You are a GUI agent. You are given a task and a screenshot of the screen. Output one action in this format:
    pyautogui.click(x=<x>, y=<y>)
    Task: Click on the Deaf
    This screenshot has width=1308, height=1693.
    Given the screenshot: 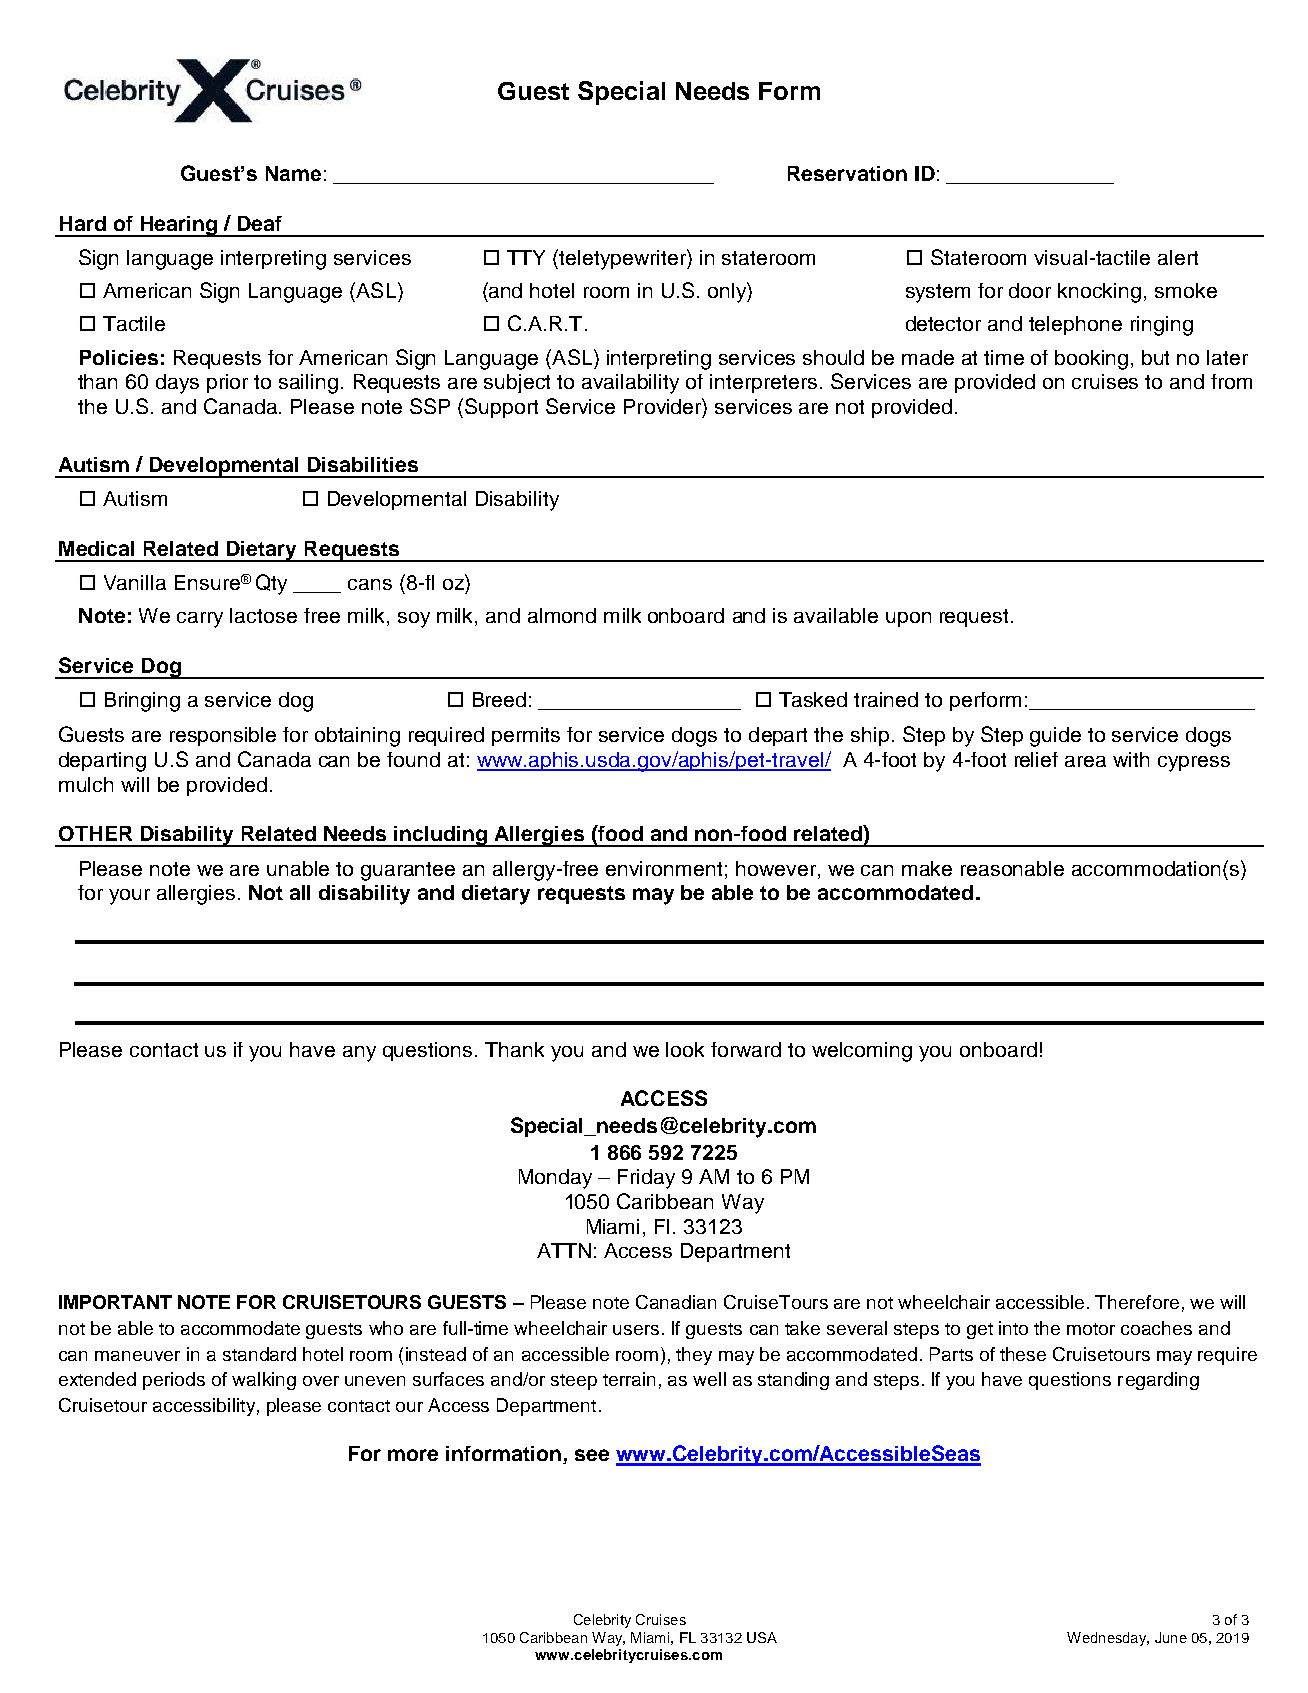 What is the action you would take?
    pyautogui.click(x=260, y=223)
